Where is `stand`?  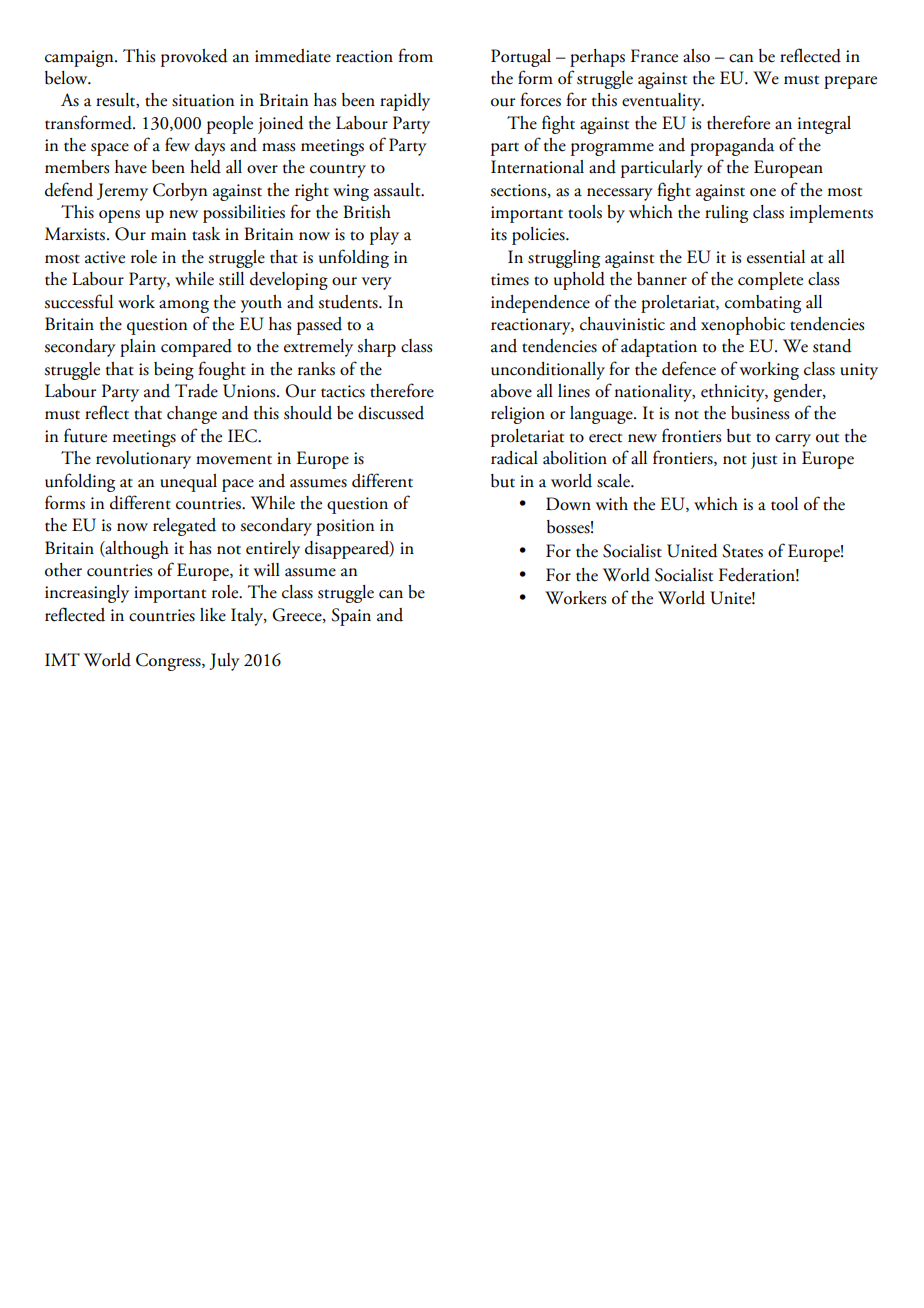 stand is located at coordinates (832, 346).
